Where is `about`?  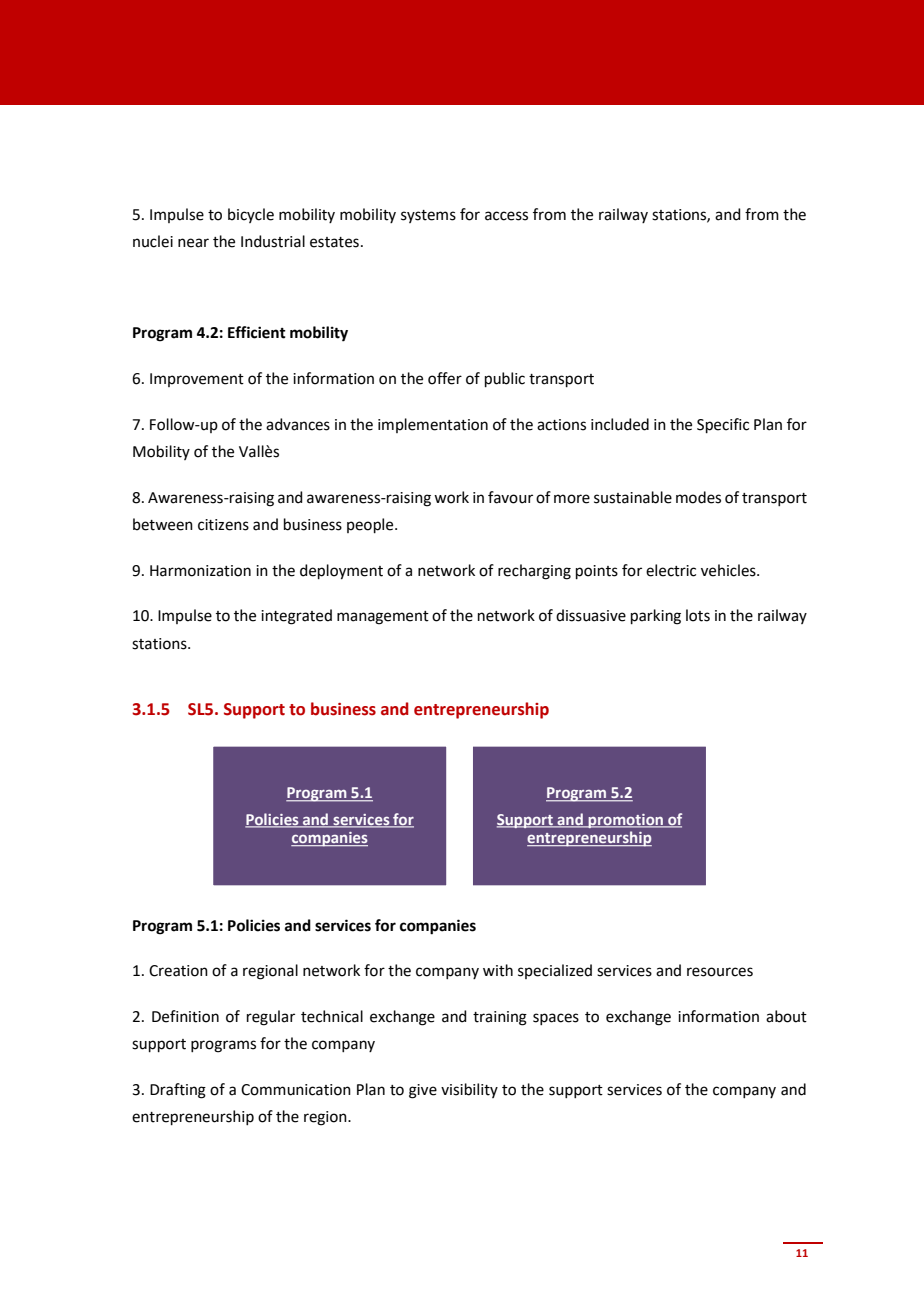
about is located at coordinates (786, 1016).
